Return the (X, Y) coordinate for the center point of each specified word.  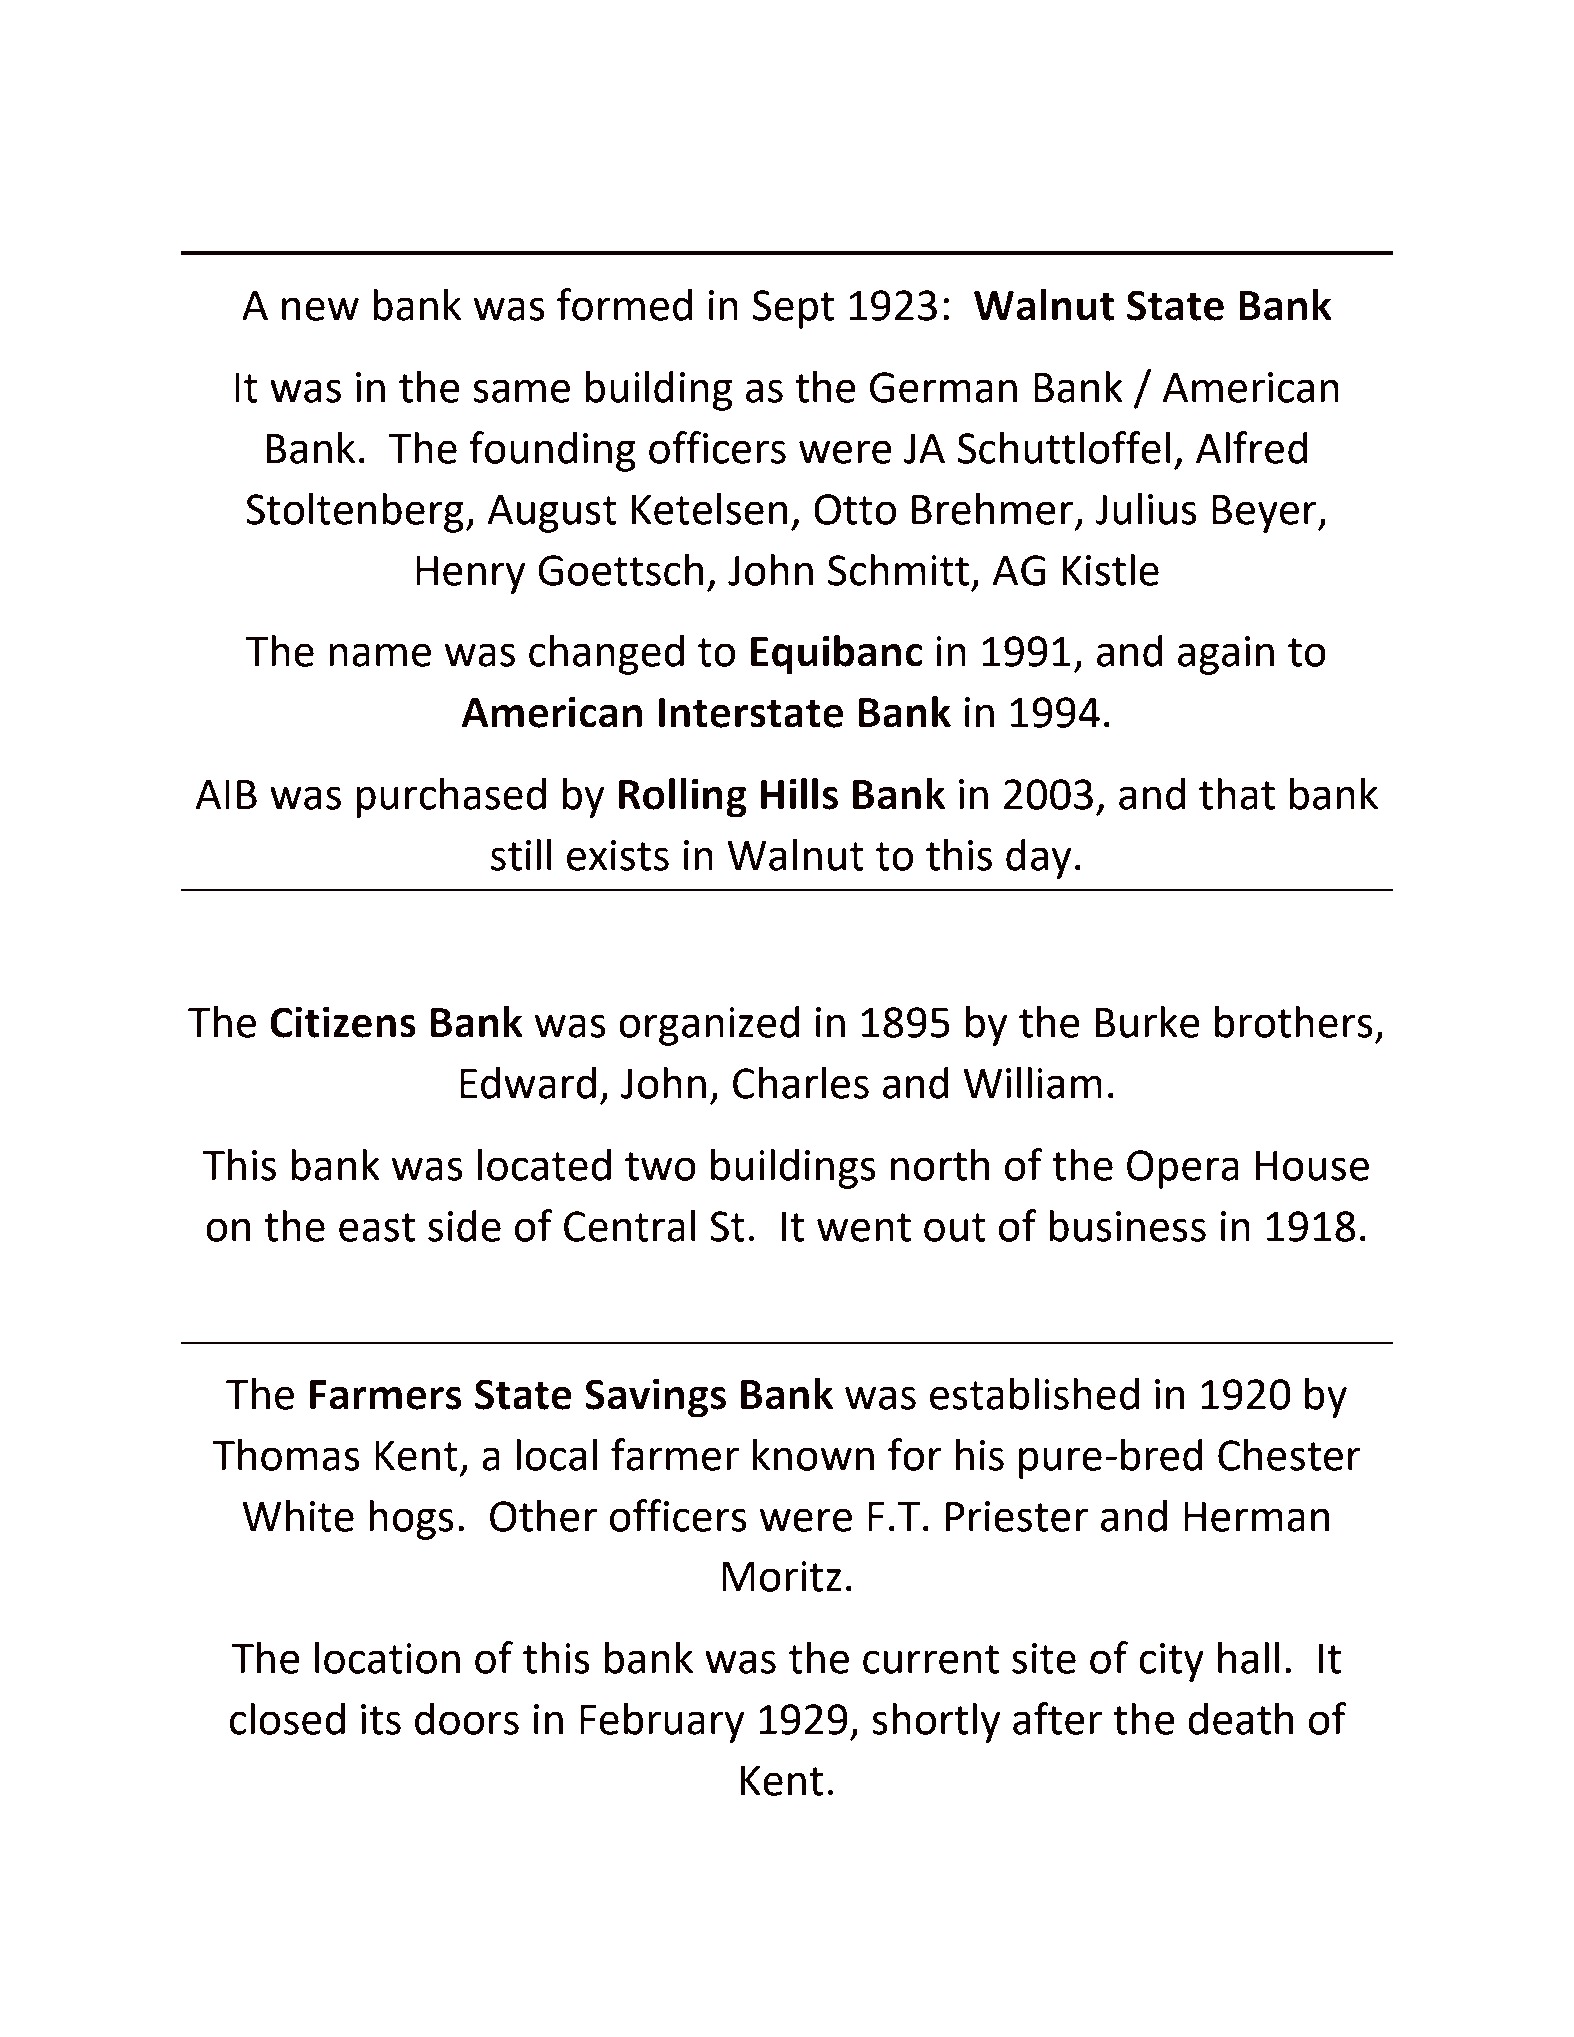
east (377, 1227)
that (1237, 794)
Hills (799, 794)
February (662, 1723)
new (320, 309)
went (864, 1227)
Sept (793, 309)
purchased (451, 798)
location (387, 1658)
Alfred (1252, 447)
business (1127, 1226)
